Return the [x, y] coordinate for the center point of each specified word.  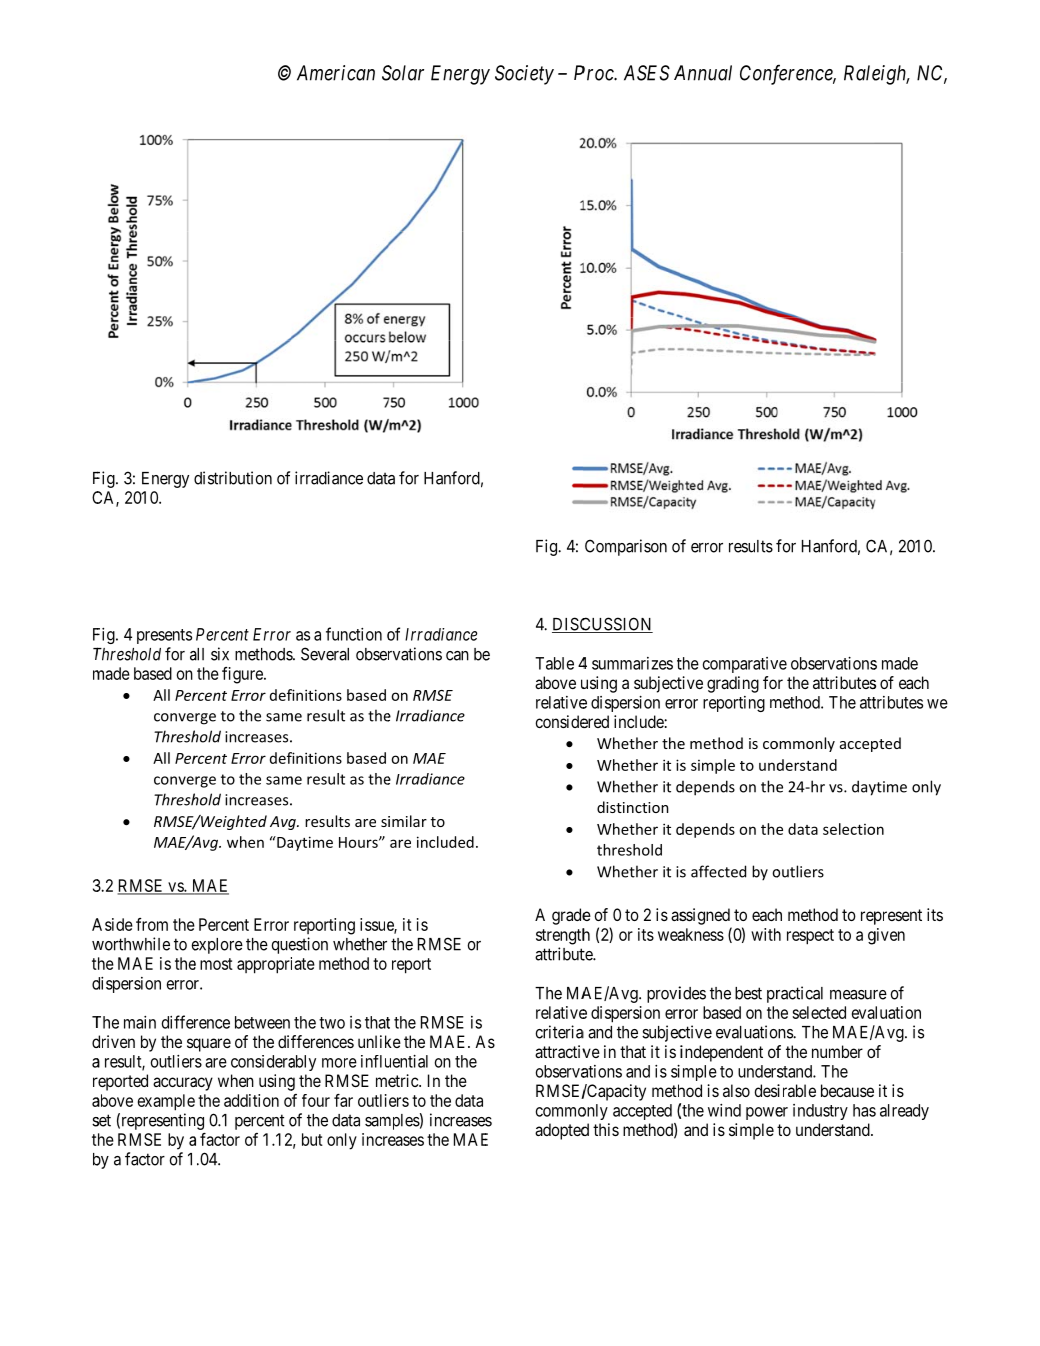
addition [251, 1100]
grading [733, 684]
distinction [633, 807]
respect [810, 937]
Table [554, 663]
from [152, 924]
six [220, 654]
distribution [233, 478]
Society [524, 75]
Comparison [626, 547]
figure [243, 675]
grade [571, 916]
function [354, 634]
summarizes [632, 663]
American [336, 73]
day [865, 788]
